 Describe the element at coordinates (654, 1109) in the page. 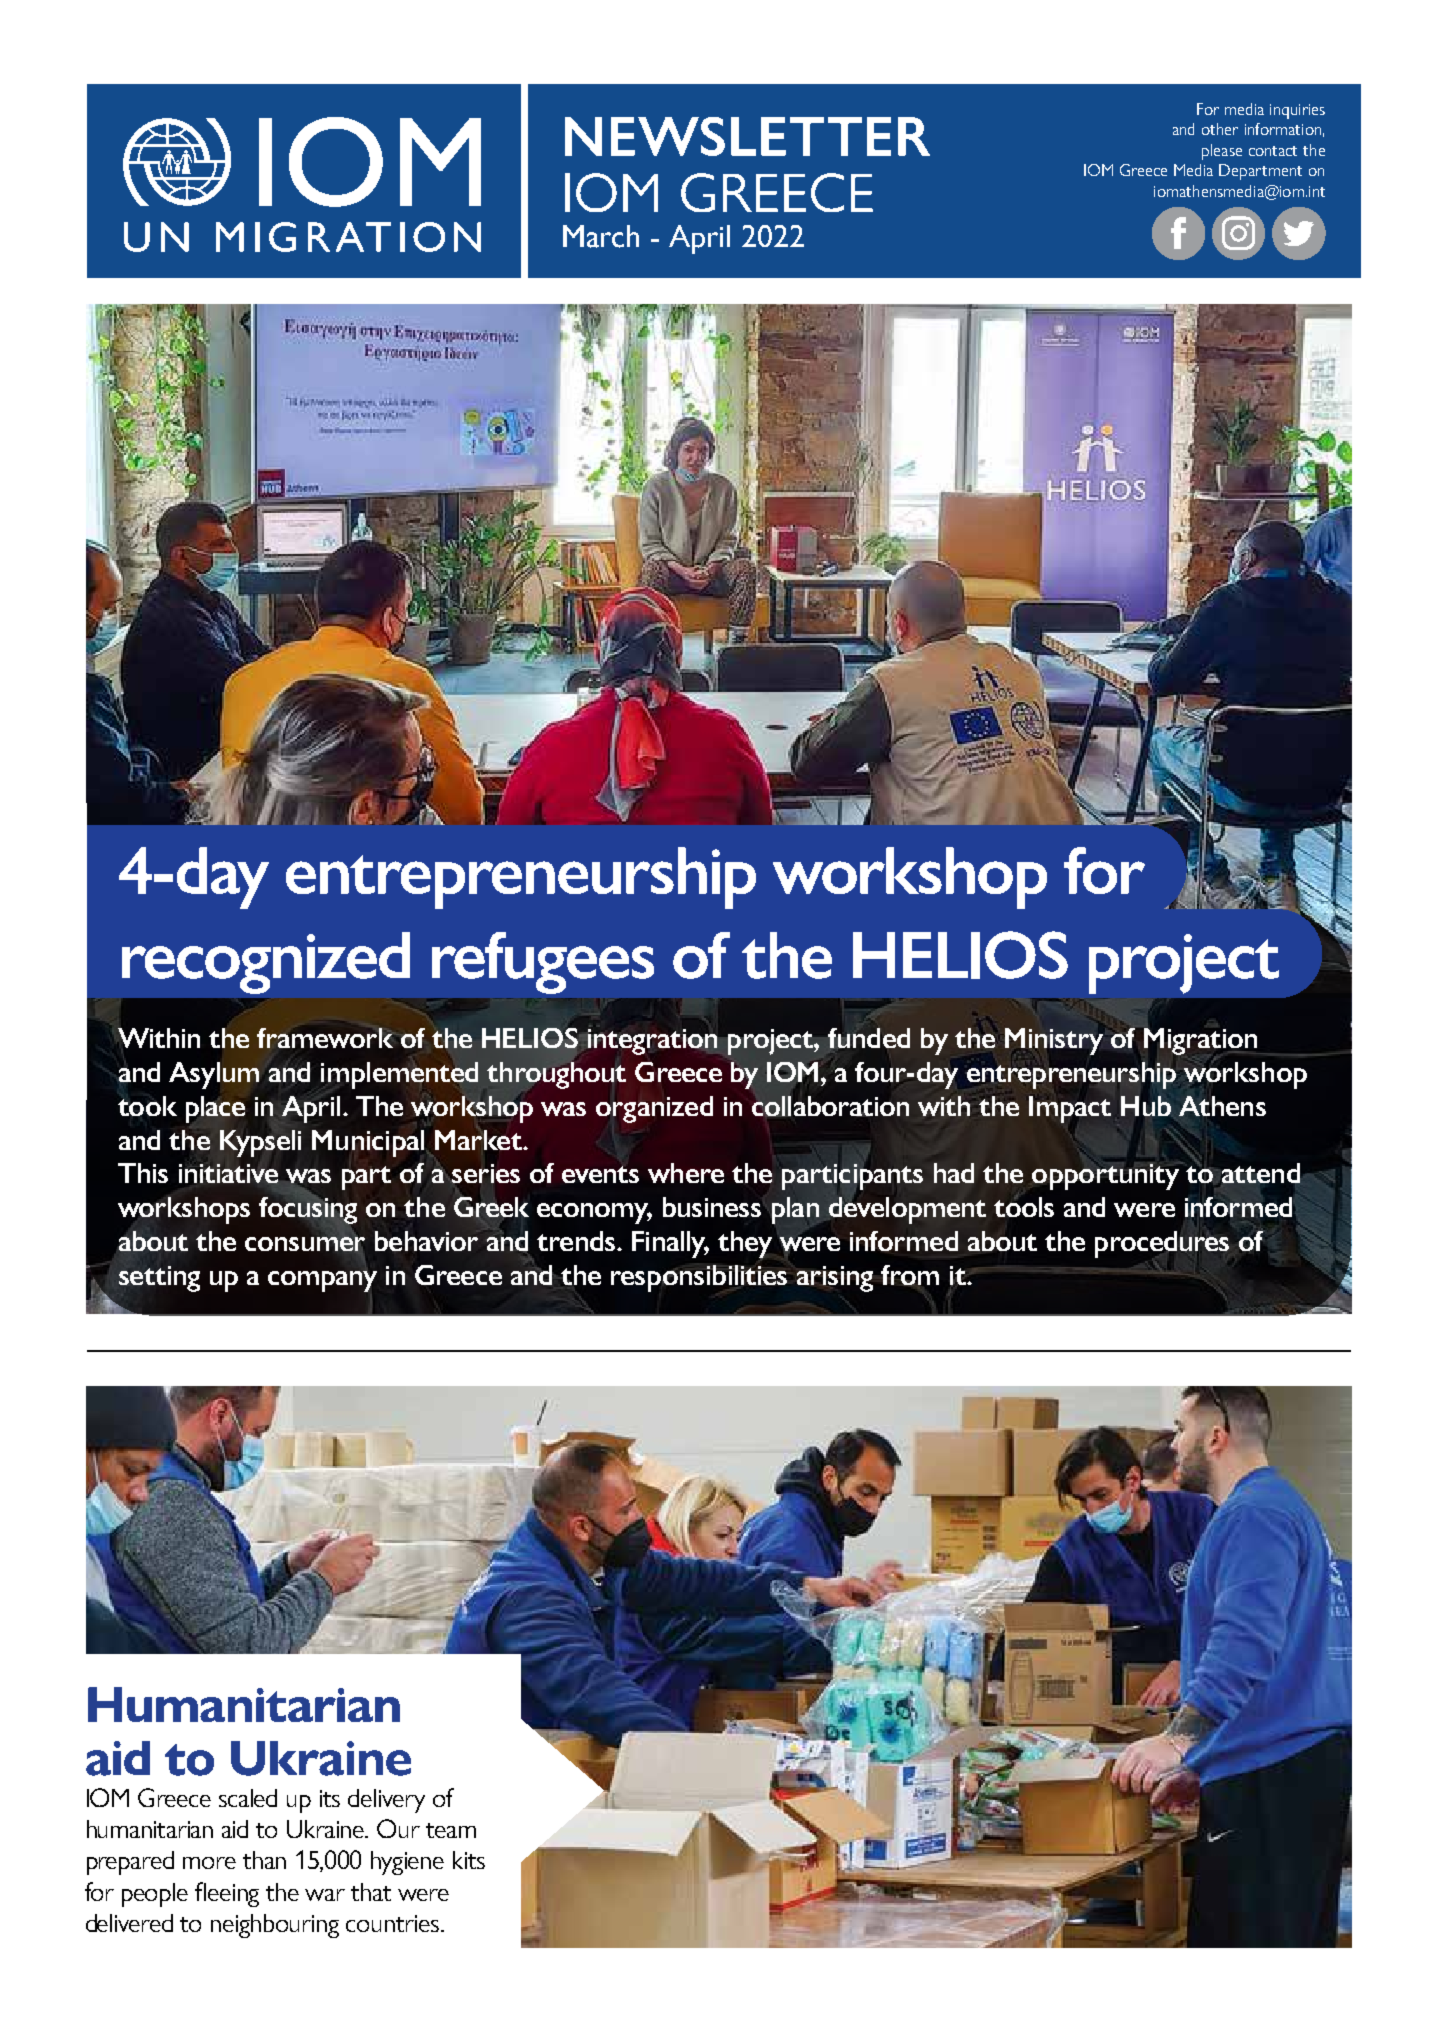

I see `organized` at that location.
